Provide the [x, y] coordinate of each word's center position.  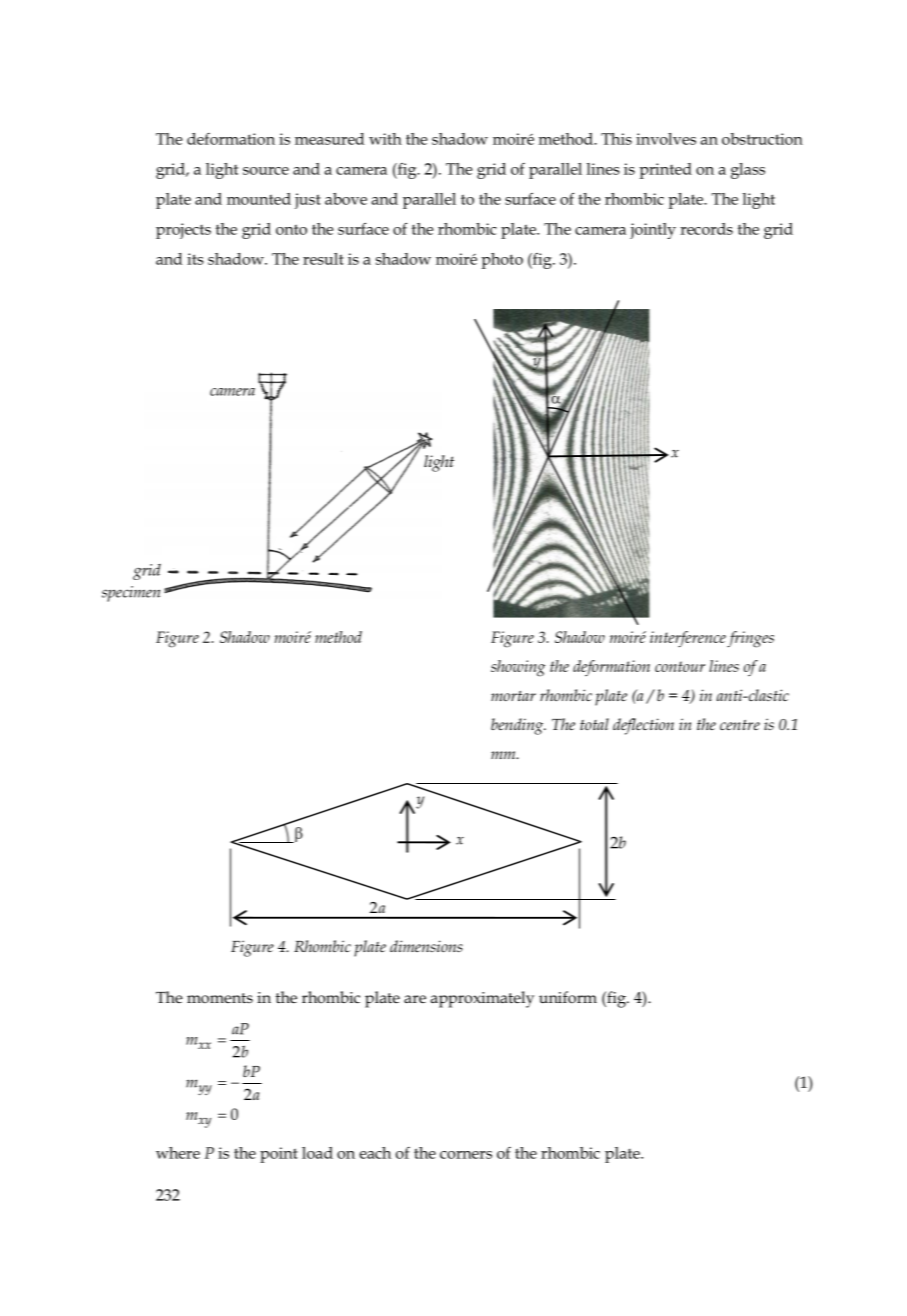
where [178, 1153]
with [385, 139]
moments [220, 998]
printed [665, 171]
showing [518, 668]
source [266, 171]
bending [518, 726]
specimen [131, 594]
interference [688, 639]
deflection [643, 726]
